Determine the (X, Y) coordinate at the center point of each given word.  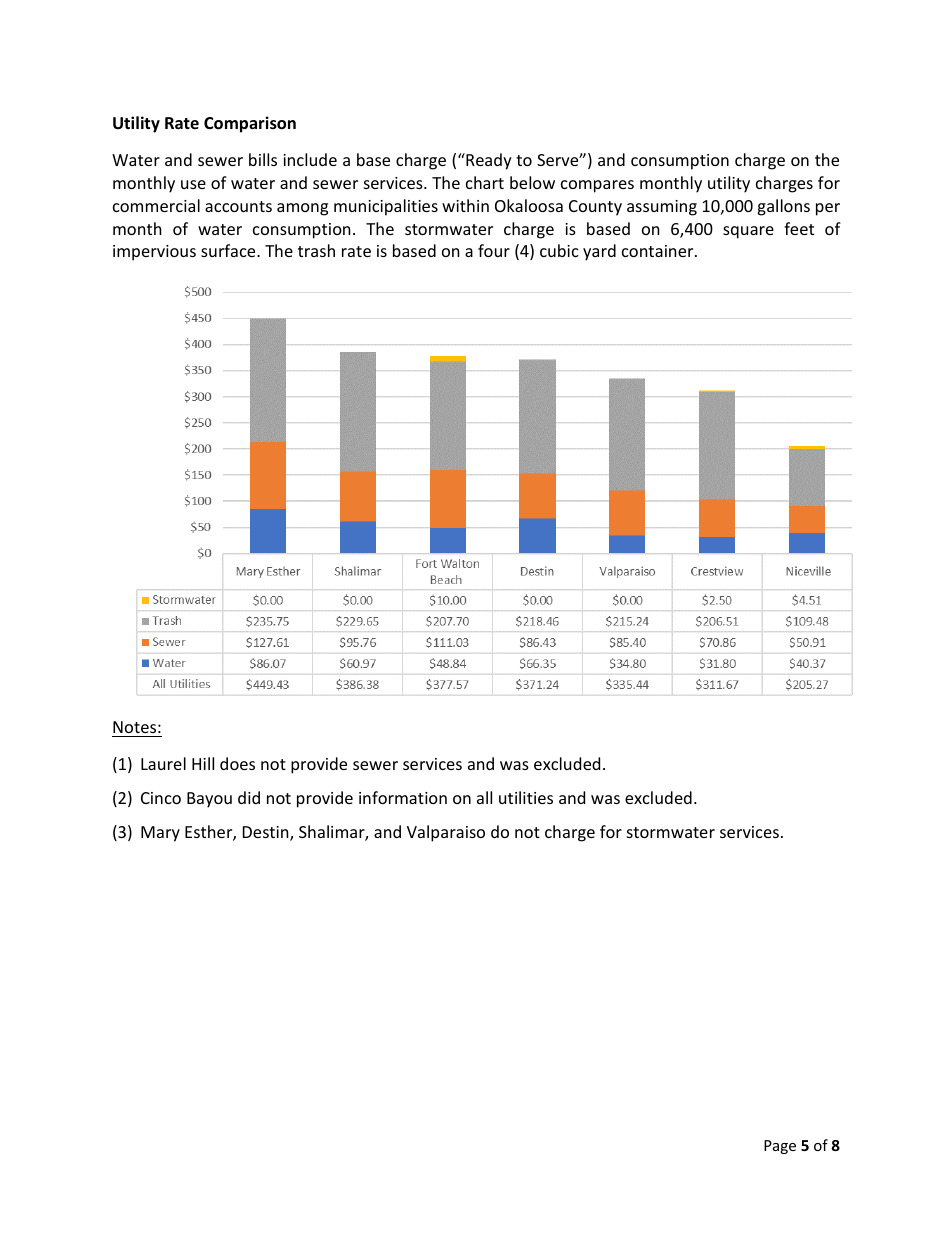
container (659, 251)
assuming (662, 208)
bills (263, 159)
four (494, 250)
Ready (488, 161)
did (249, 797)
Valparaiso (446, 833)
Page (780, 1147)
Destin (267, 833)
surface (229, 250)
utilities (526, 797)
